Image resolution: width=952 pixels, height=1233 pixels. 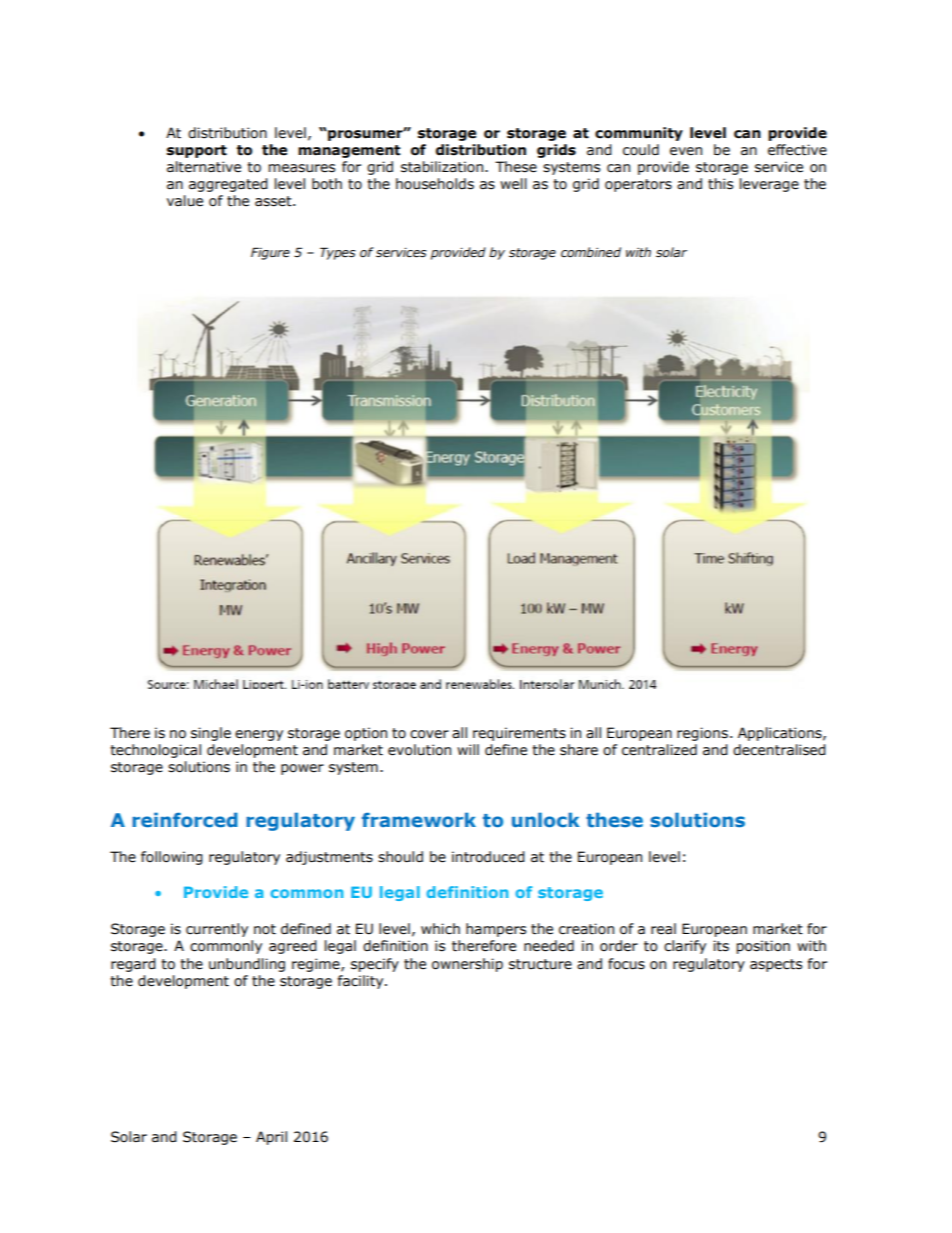 I want to click on Types, so click(x=338, y=253).
